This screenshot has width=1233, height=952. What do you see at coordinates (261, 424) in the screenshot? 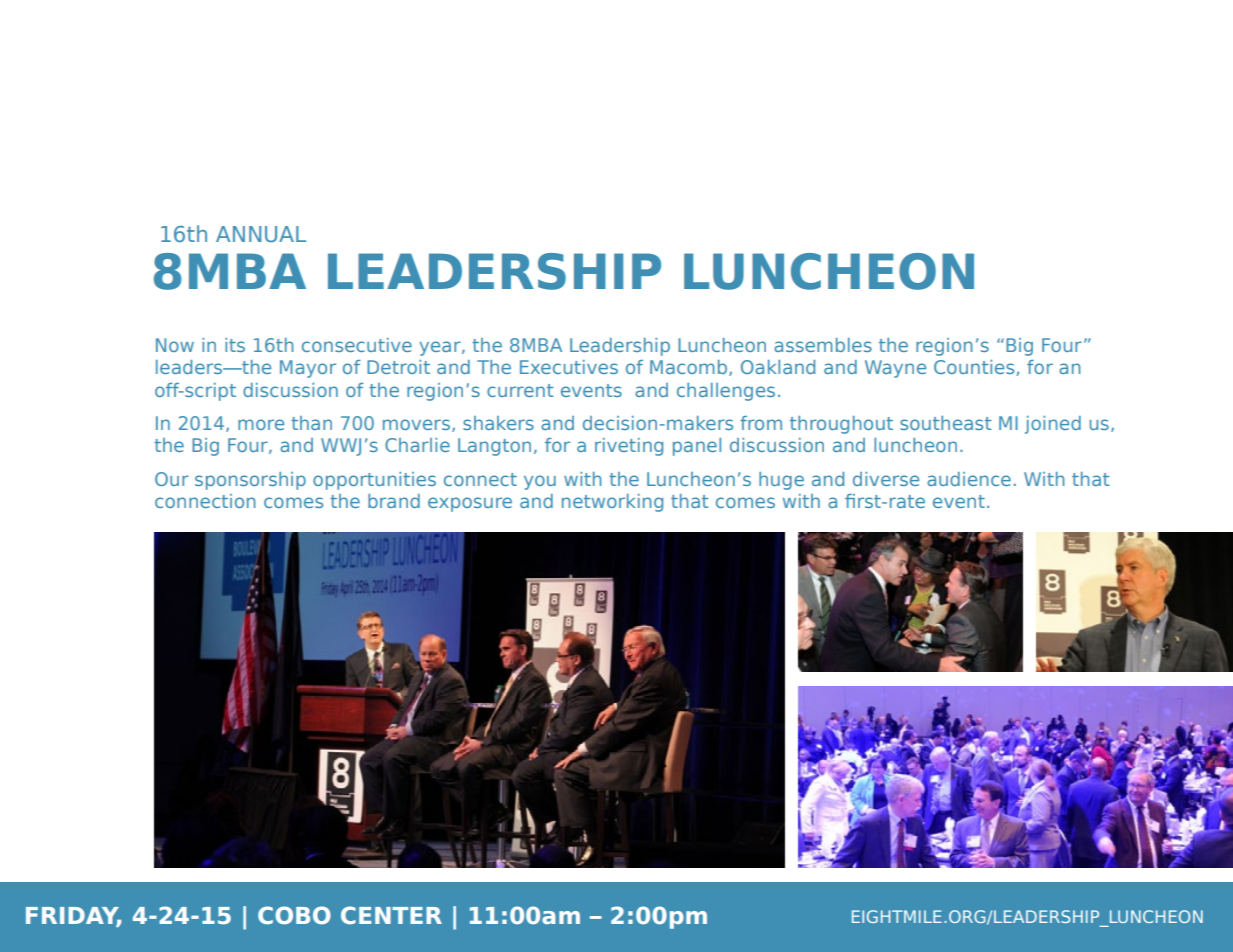
I see `more` at bounding box center [261, 424].
